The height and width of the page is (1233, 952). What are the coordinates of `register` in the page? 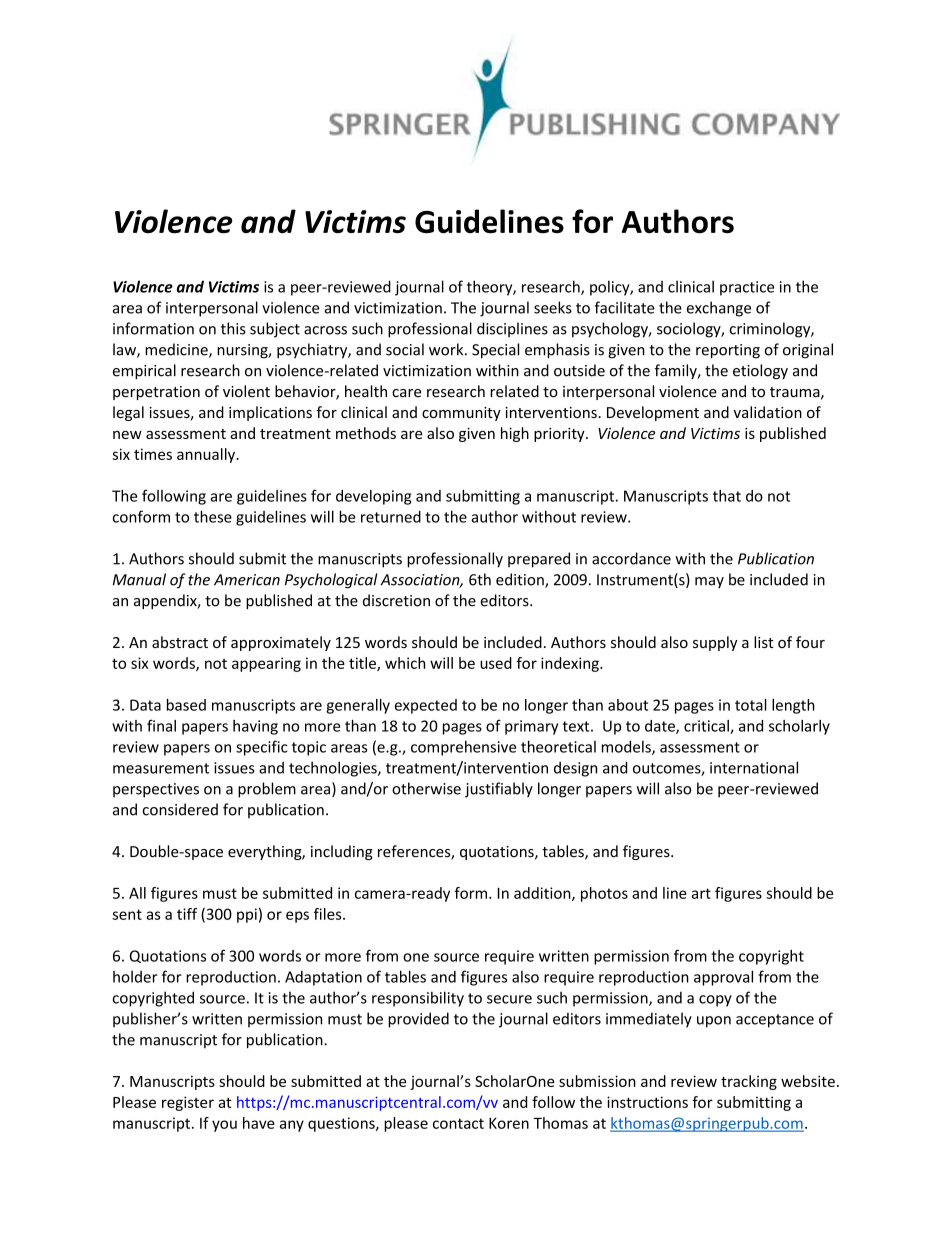 It's located at (188, 1103).
